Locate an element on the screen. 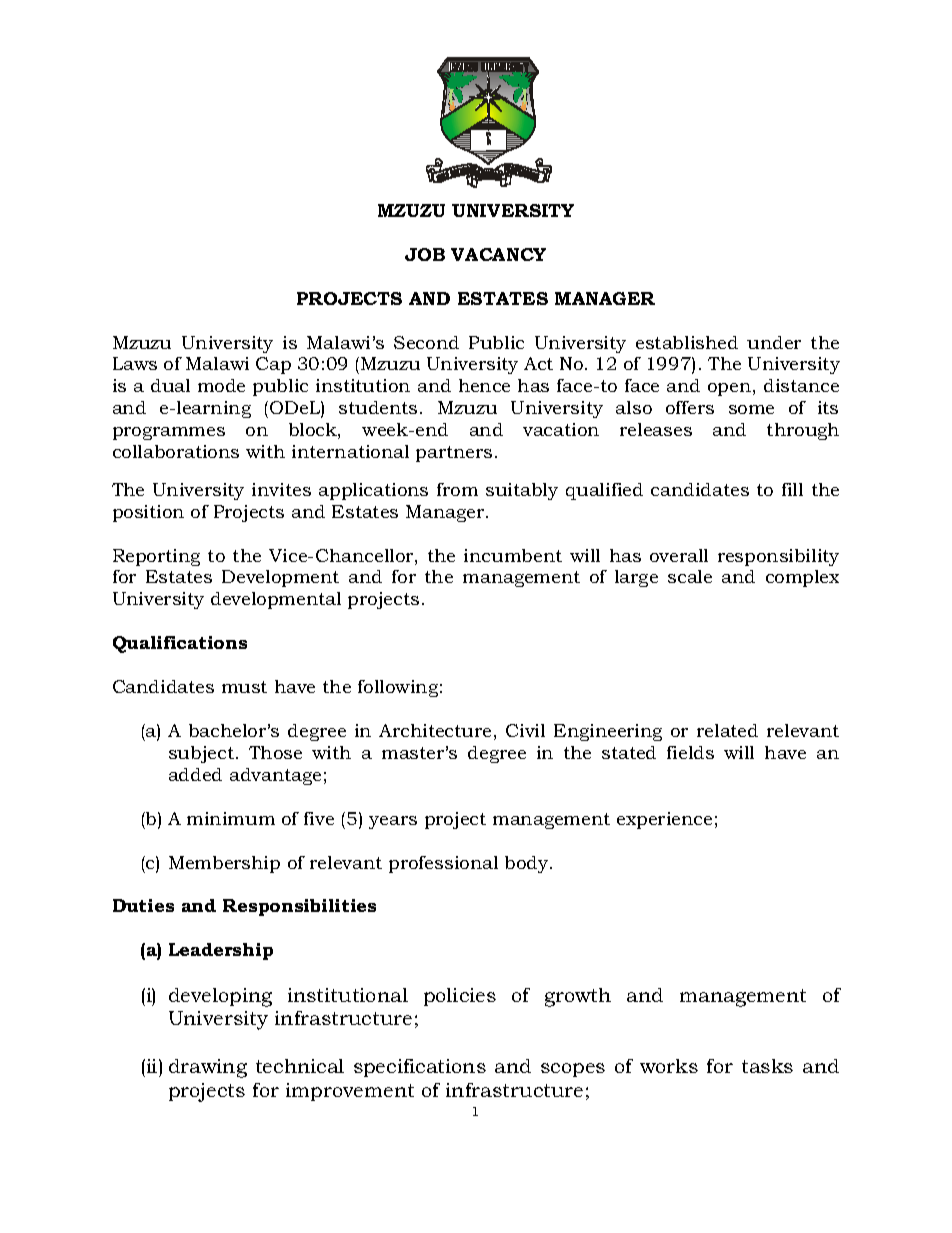  tasks is located at coordinates (767, 1066).
